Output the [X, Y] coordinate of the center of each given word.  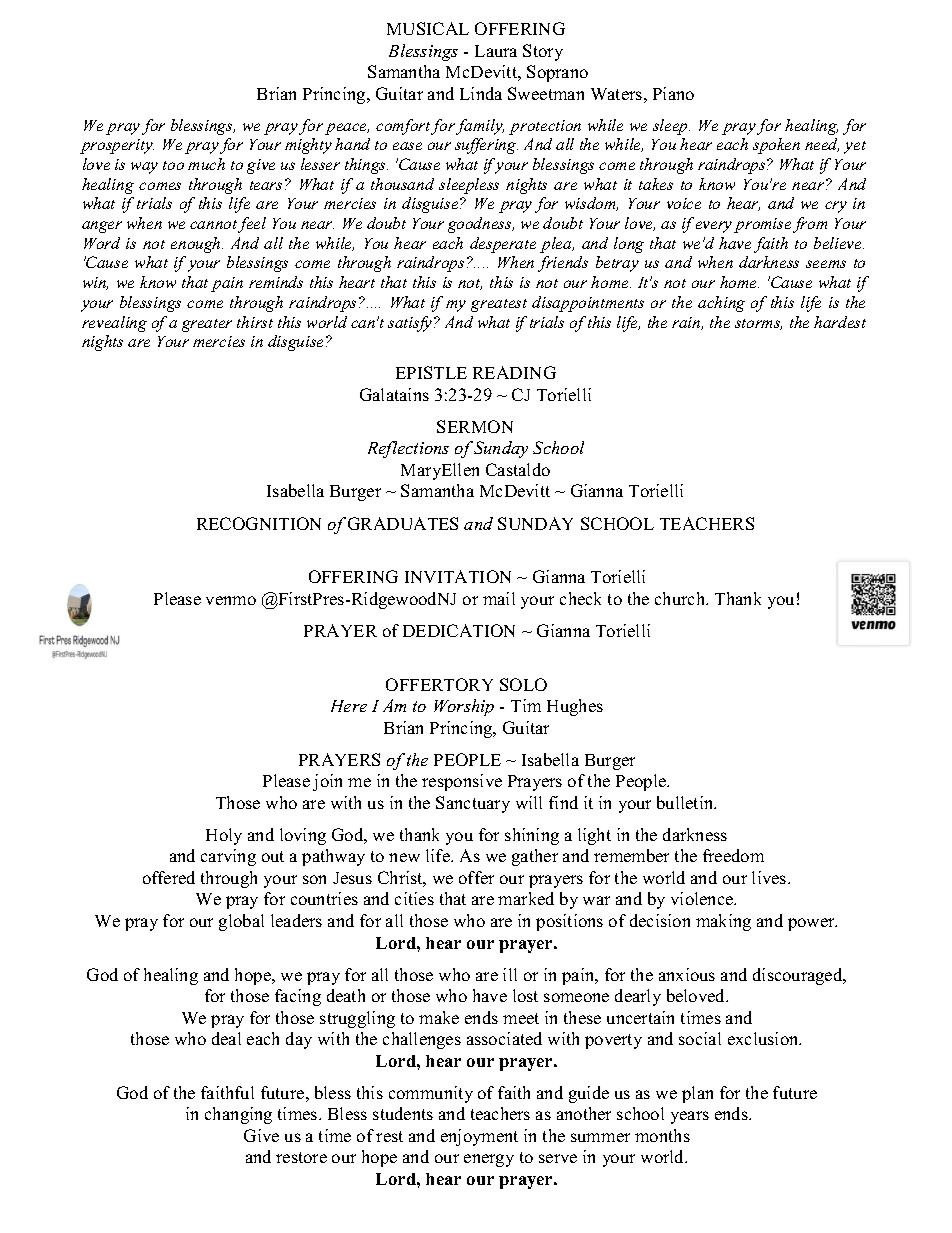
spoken [776, 146]
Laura [496, 51]
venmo [231, 600]
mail [499, 598]
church [681, 598]
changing [238, 1115]
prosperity [117, 146]
